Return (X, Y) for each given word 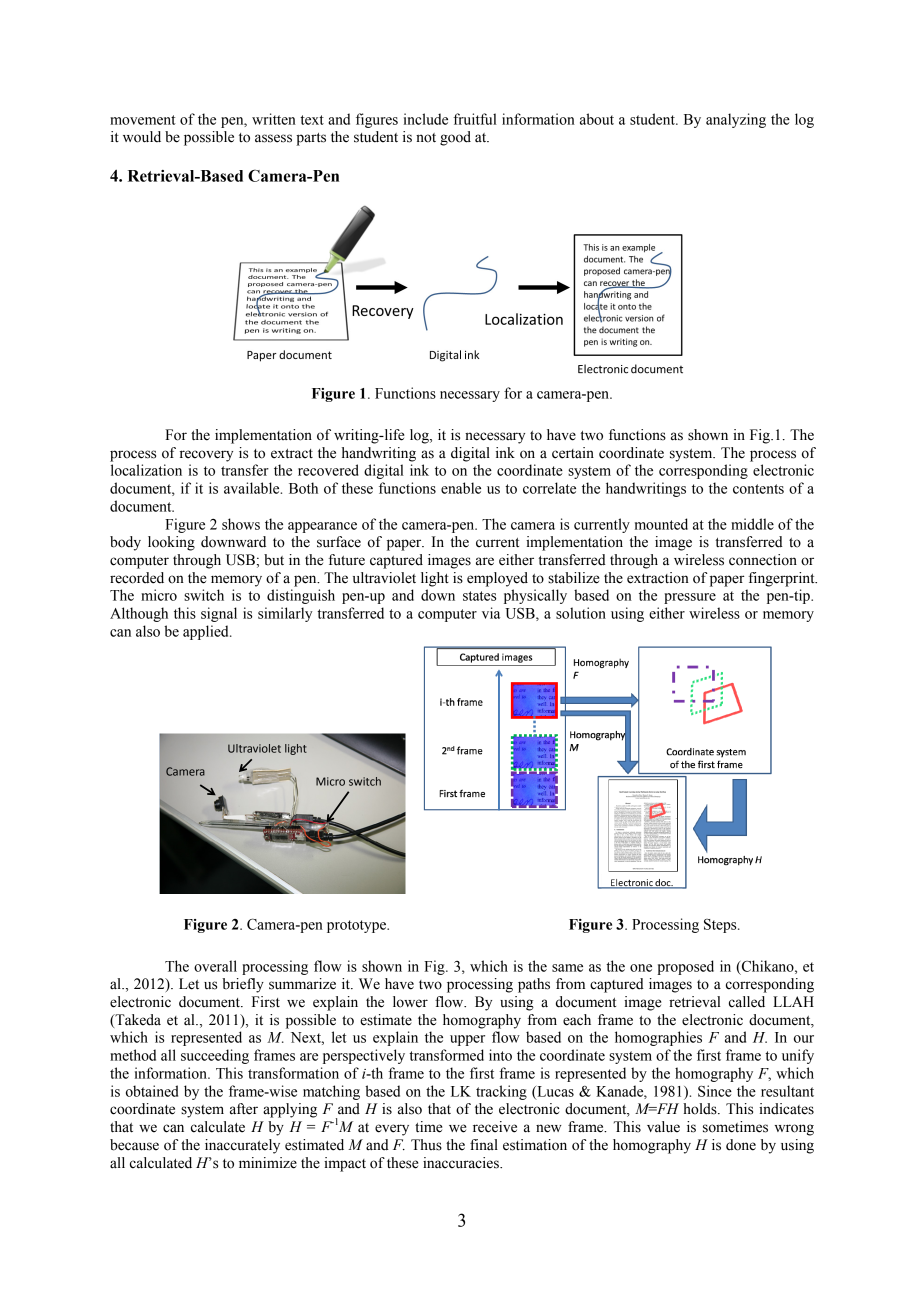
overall (215, 966)
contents (758, 489)
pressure (690, 598)
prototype (357, 926)
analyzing (736, 120)
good (455, 138)
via (491, 613)
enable (461, 488)
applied (207, 632)
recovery (206, 456)
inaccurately (242, 1146)
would (142, 137)
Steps (721, 926)
